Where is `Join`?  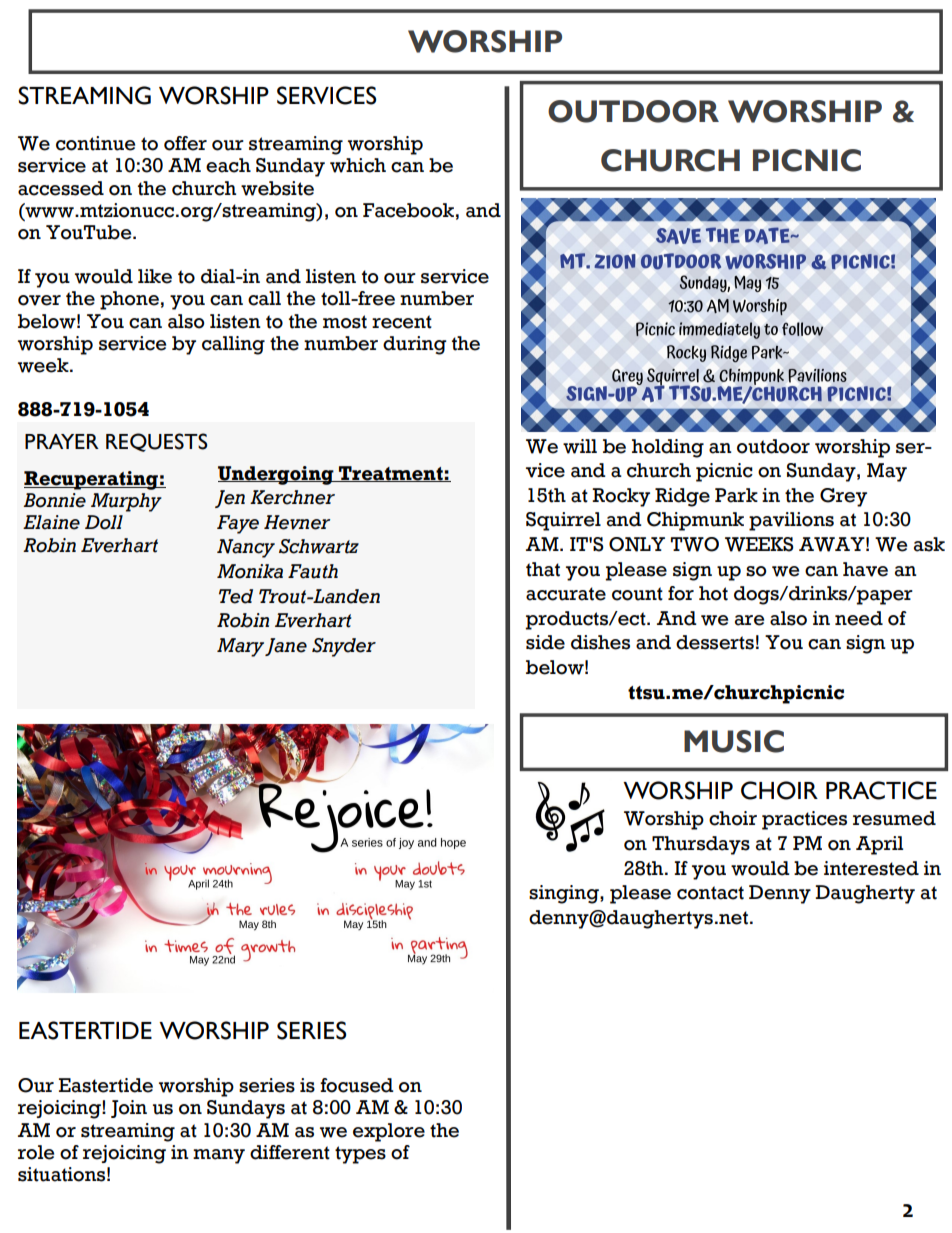
Join is located at coordinates (129, 1109).
